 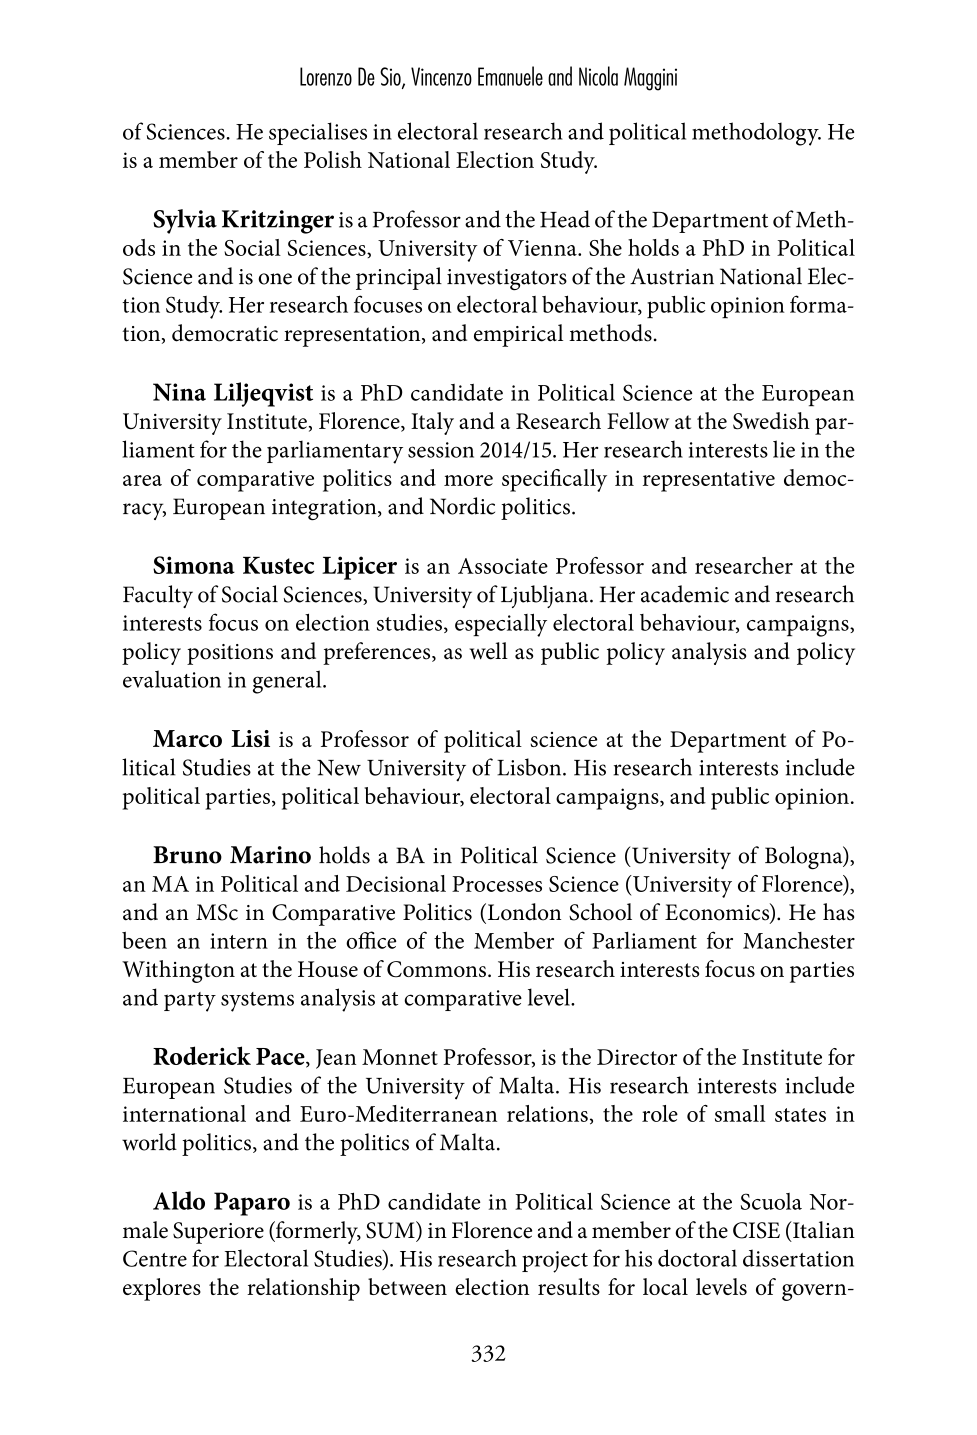 What do you see at coordinates (799, 940) in the page?
I see `Manchester` at bounding box center [799, 940].
